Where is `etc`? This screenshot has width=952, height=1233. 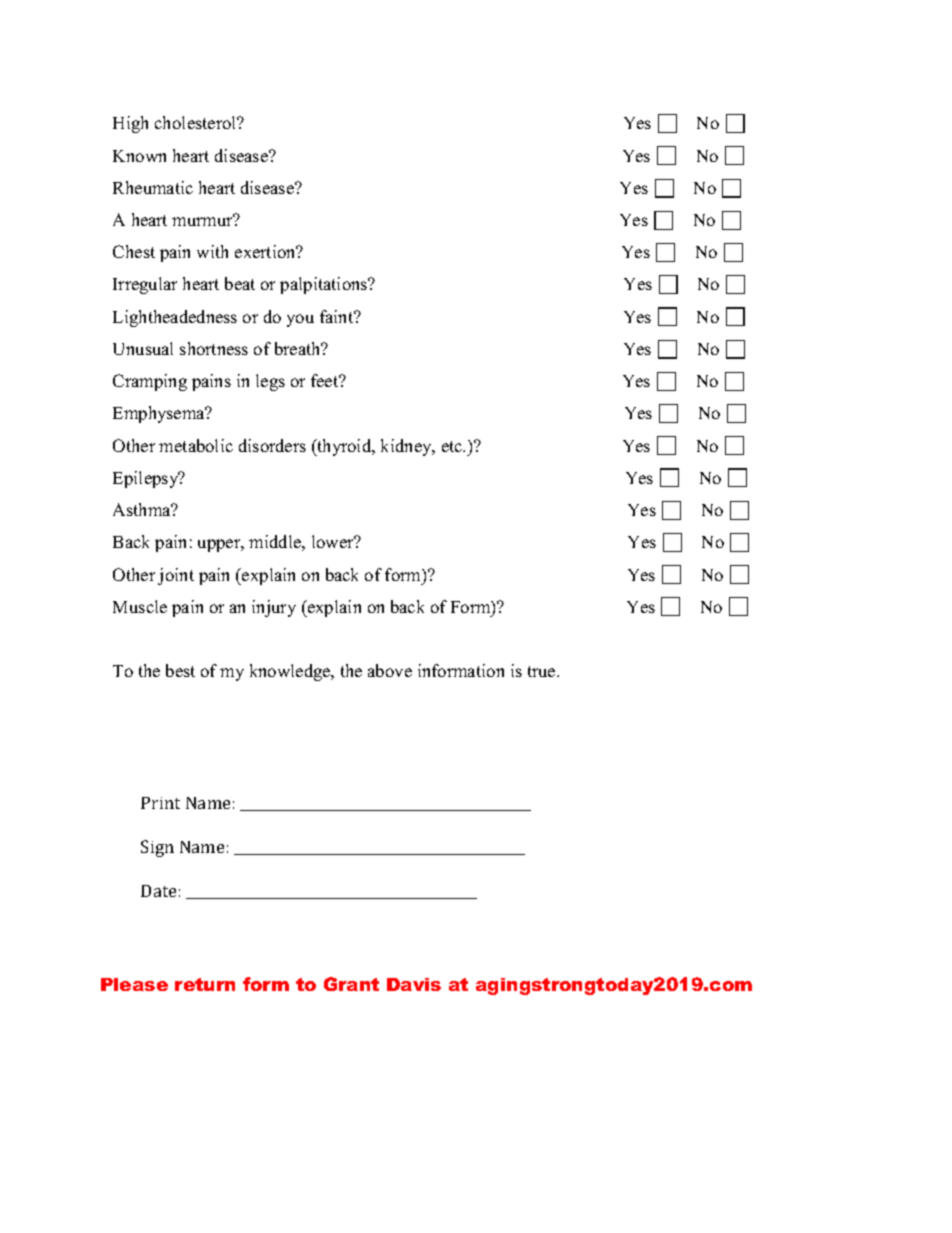
etc is located at coordinates (453, 446).
